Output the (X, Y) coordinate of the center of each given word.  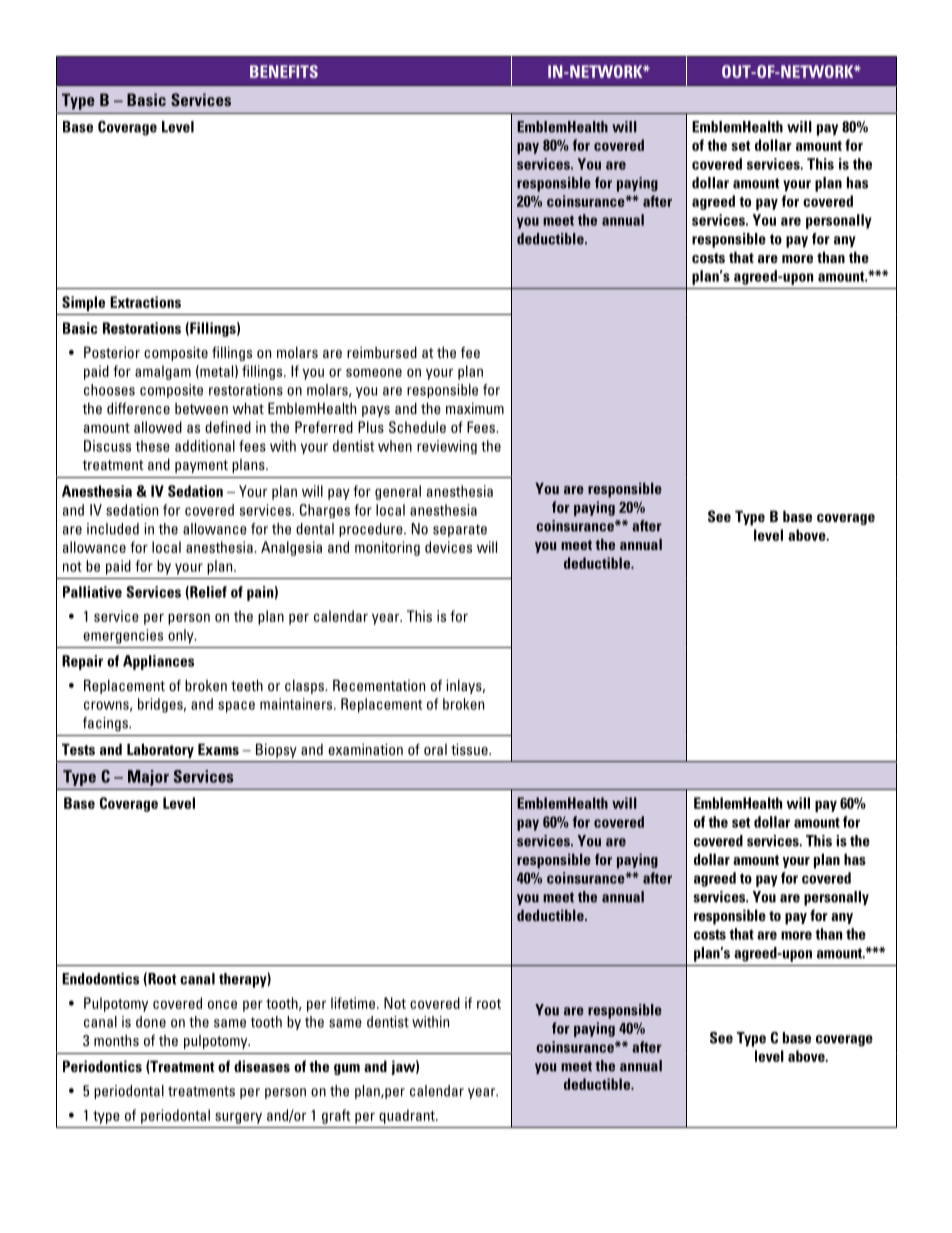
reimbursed (382, 352)
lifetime (354, 1003)
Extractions (145, 302)
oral (435, 749)
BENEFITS (284, 71)
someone (374, 372)
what (248, 408)
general (398, 492)
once (222, 1004)
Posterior (112, 352)
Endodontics (100, 979)
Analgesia (291, 548)
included (113, 529)
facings (106, 724)
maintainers (297, 704)
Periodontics (102, 1066)
